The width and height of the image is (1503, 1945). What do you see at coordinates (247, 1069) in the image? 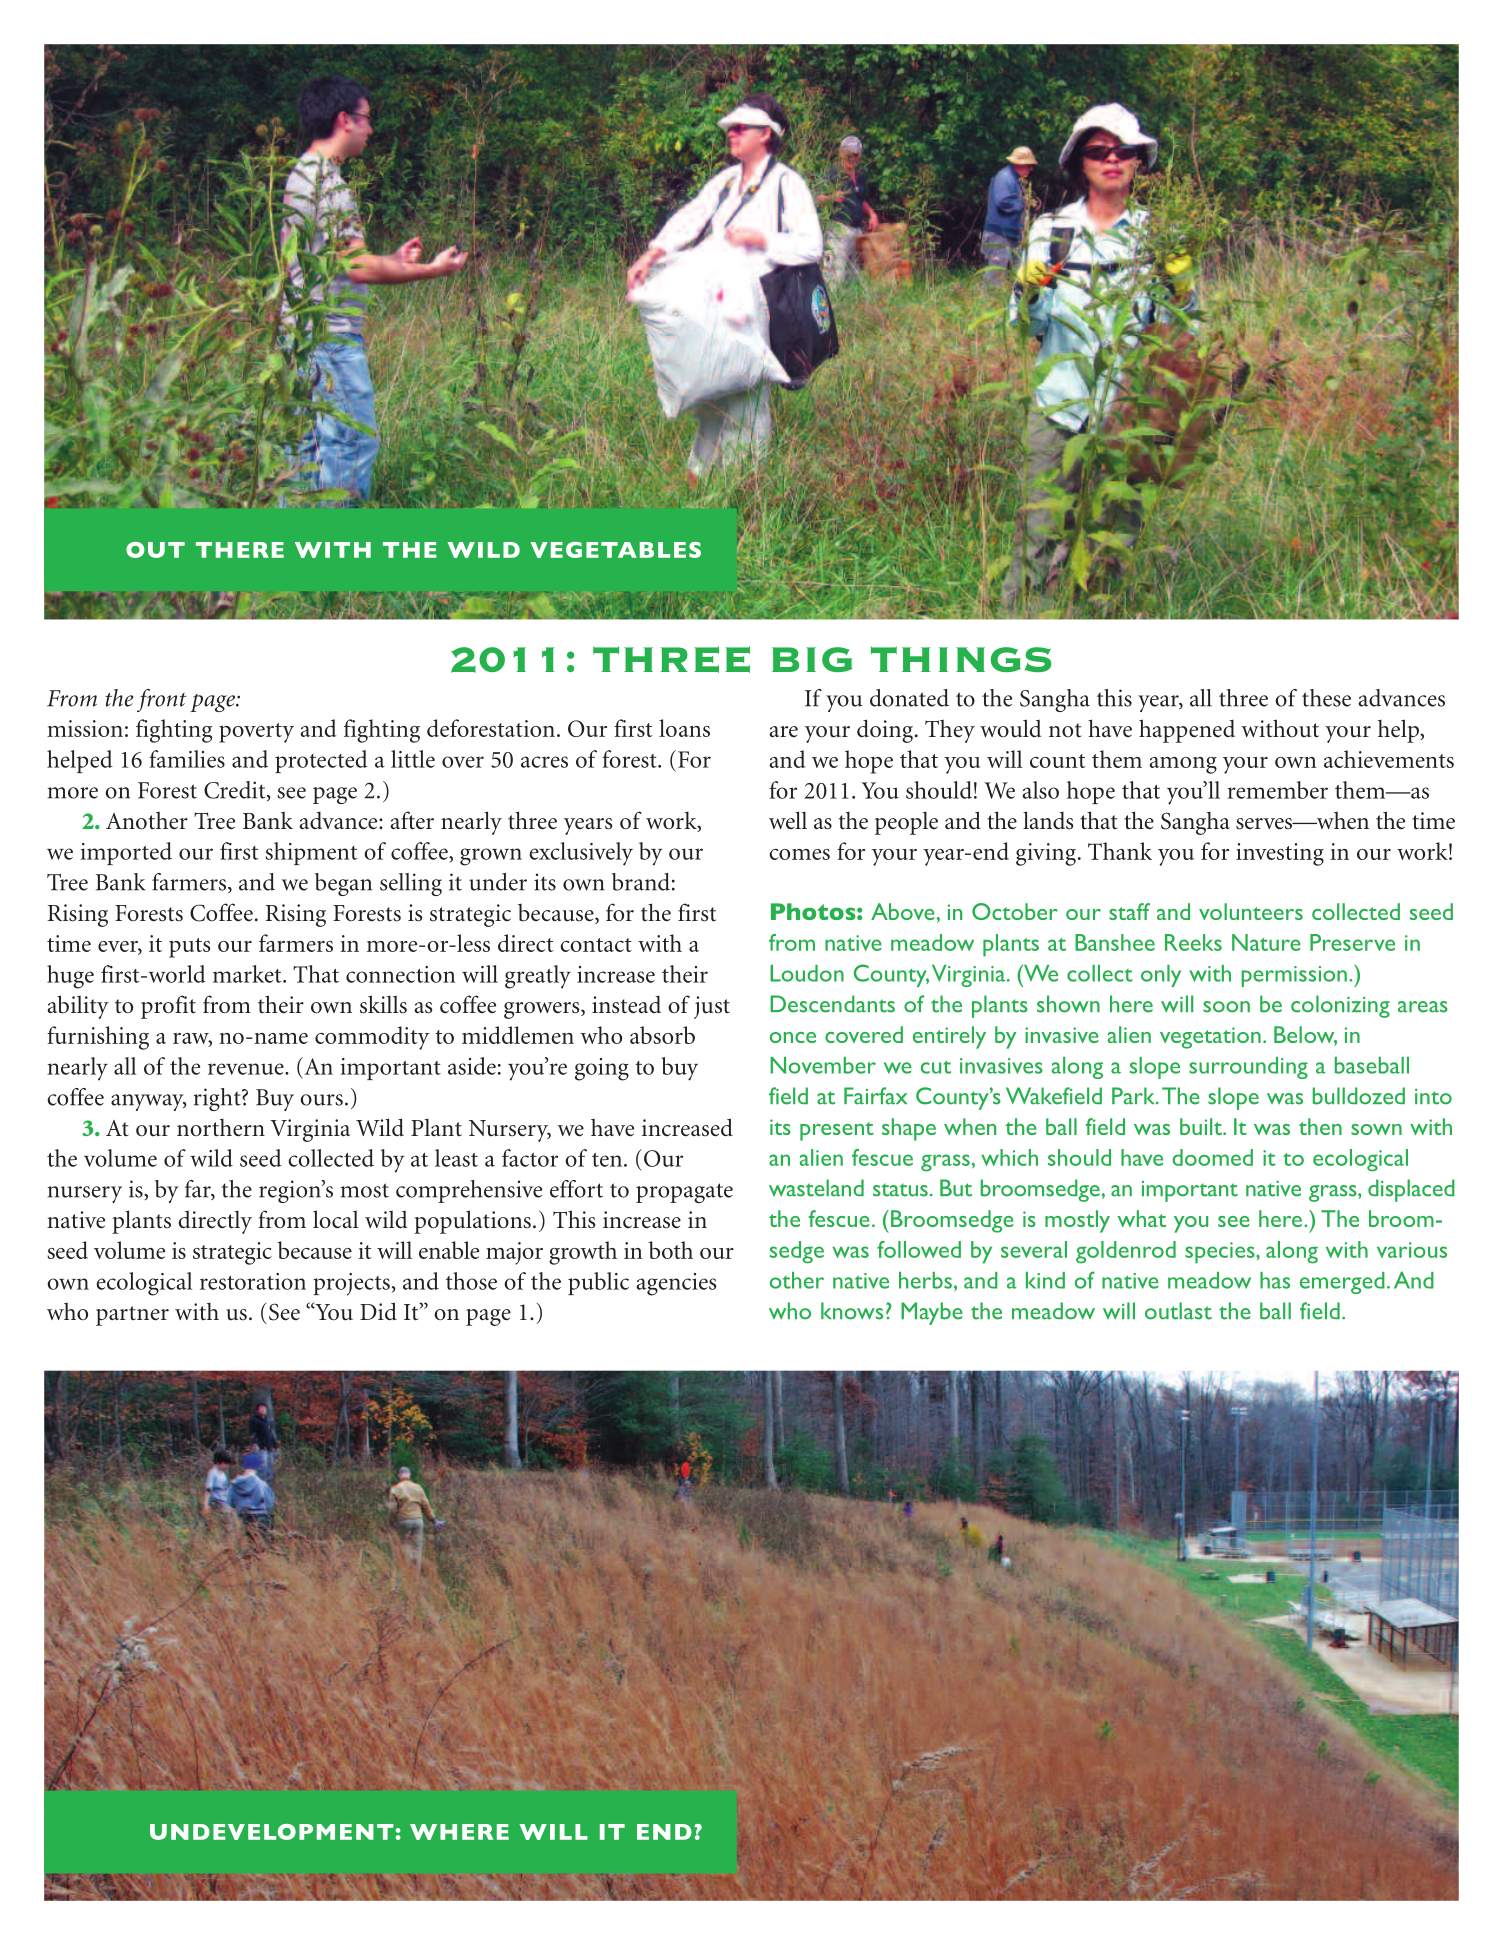
I see `revenue` at bounding box center [247, 1069].
